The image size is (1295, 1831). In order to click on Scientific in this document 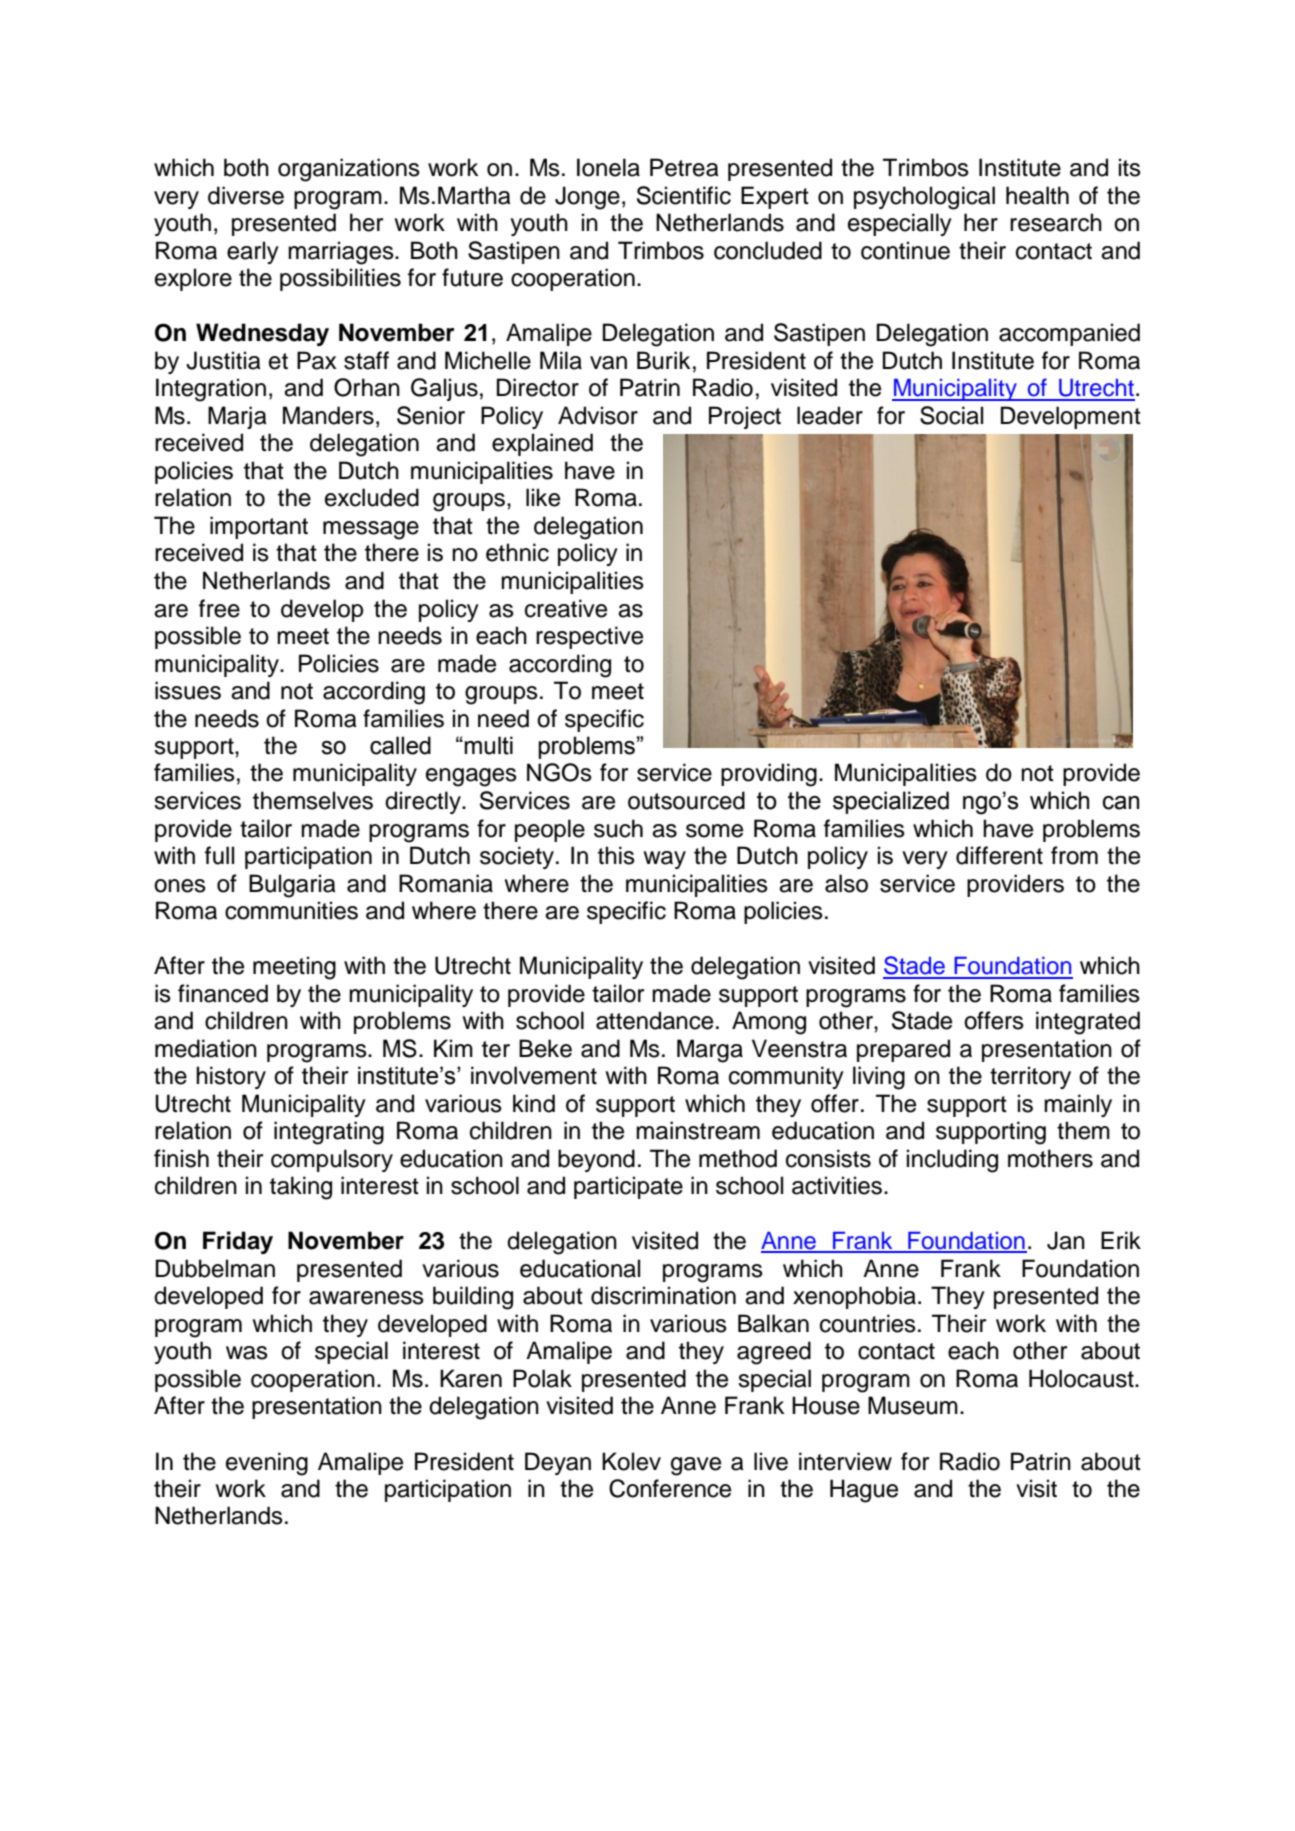, I will do `click(684, 195)`.
